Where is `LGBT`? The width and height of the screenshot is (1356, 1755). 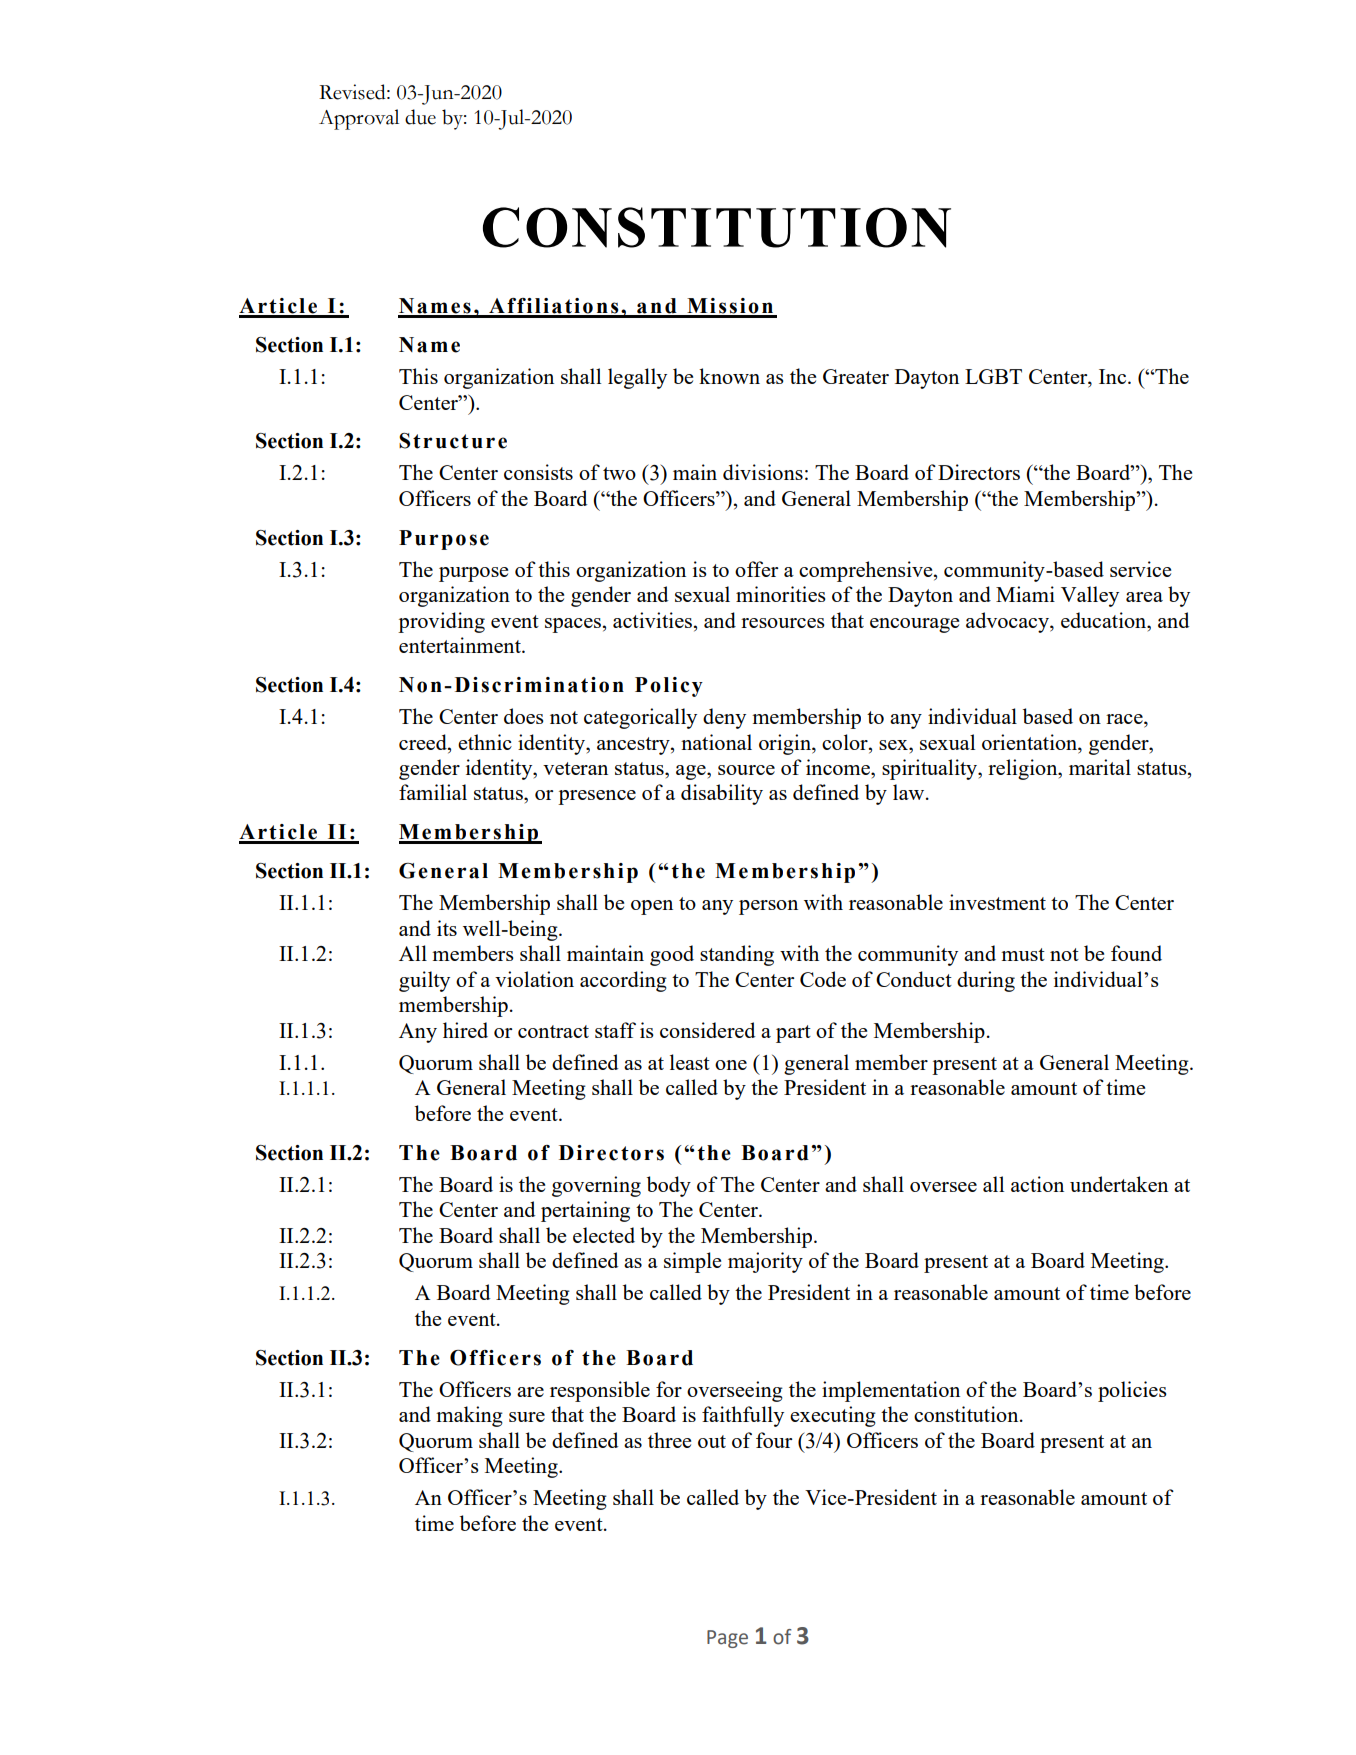
LGBT is located at coordinates (993, 376).
